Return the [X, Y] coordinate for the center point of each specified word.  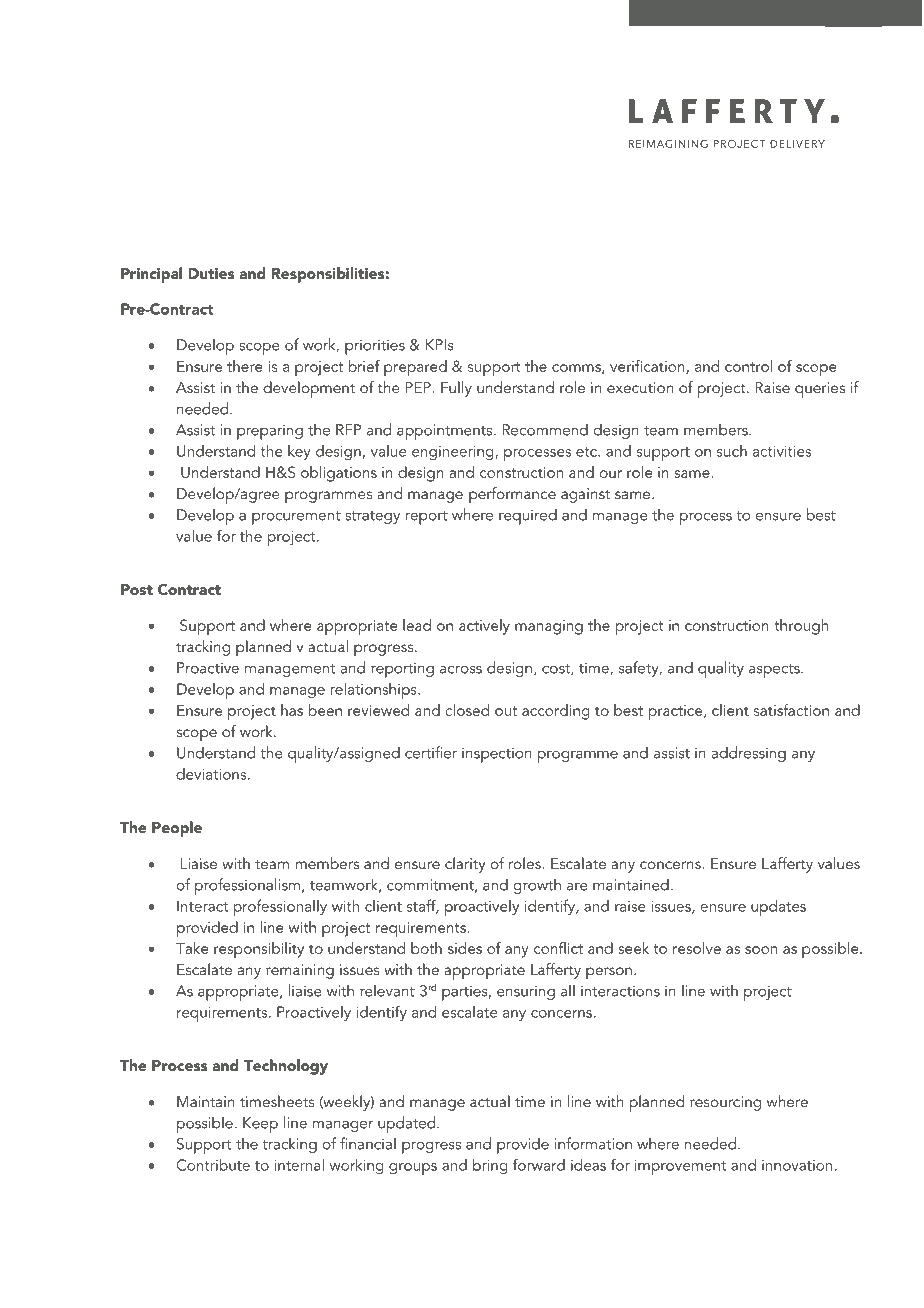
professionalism [247, 886]
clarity [465, 865]
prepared [415, 368]
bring [490, 1167]
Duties [212, 273]
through [801, 627]
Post [137, 589]
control [748, 366]
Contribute [213, 1165]
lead [417, 625]
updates [778, 908]
